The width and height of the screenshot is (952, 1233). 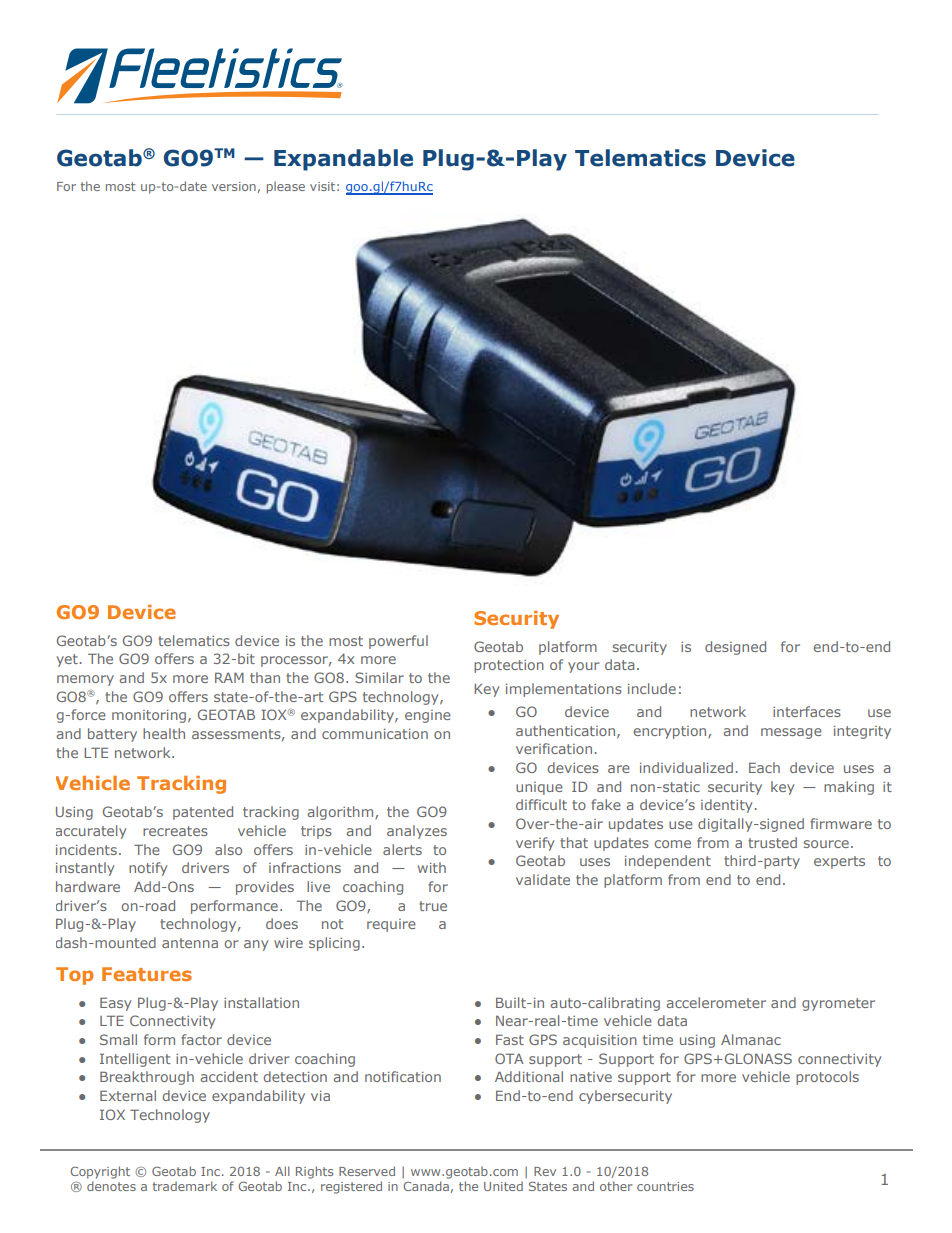 I want to click on trademark, so click(x=185, y=1186).
